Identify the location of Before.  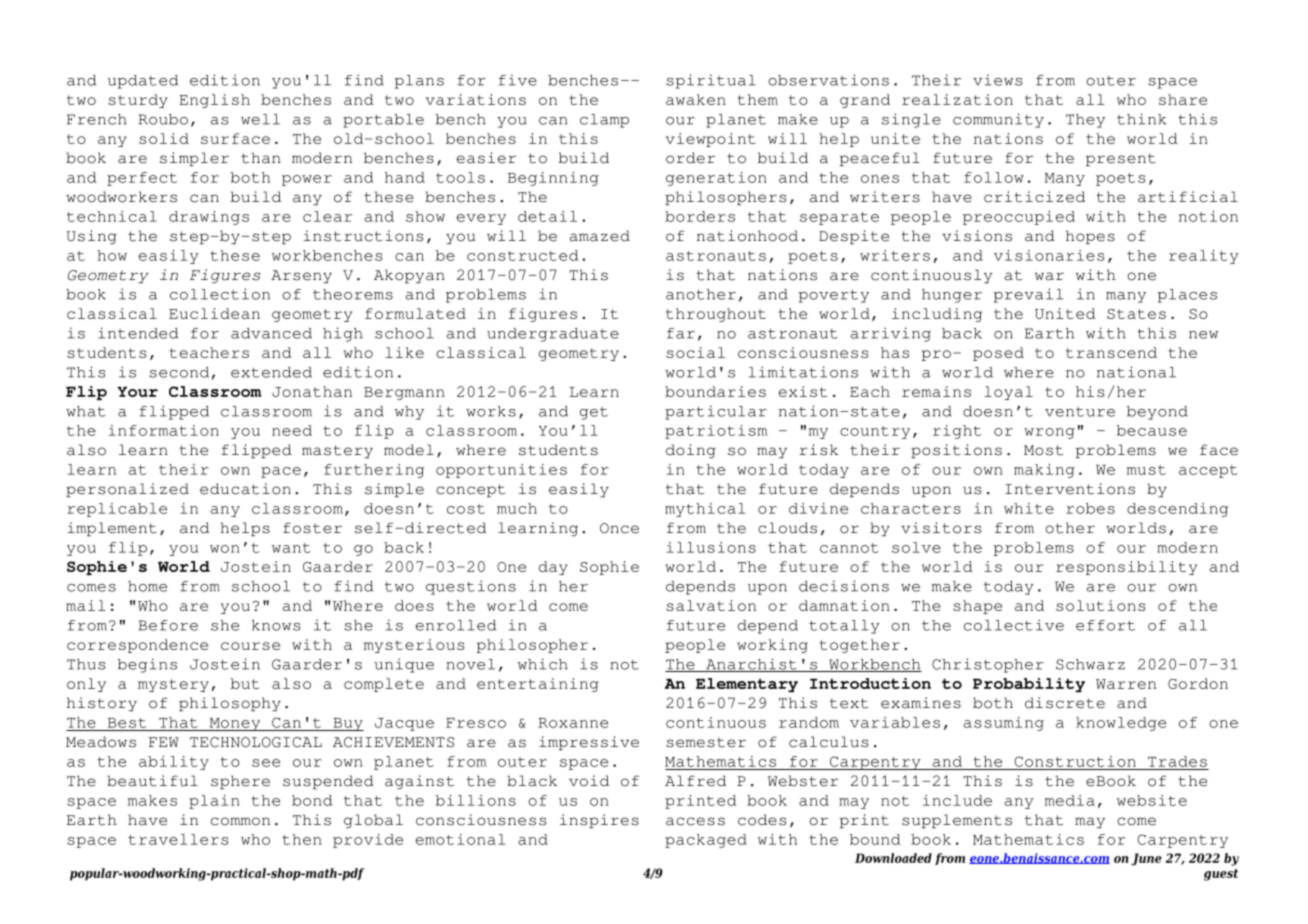
(168, 625).
